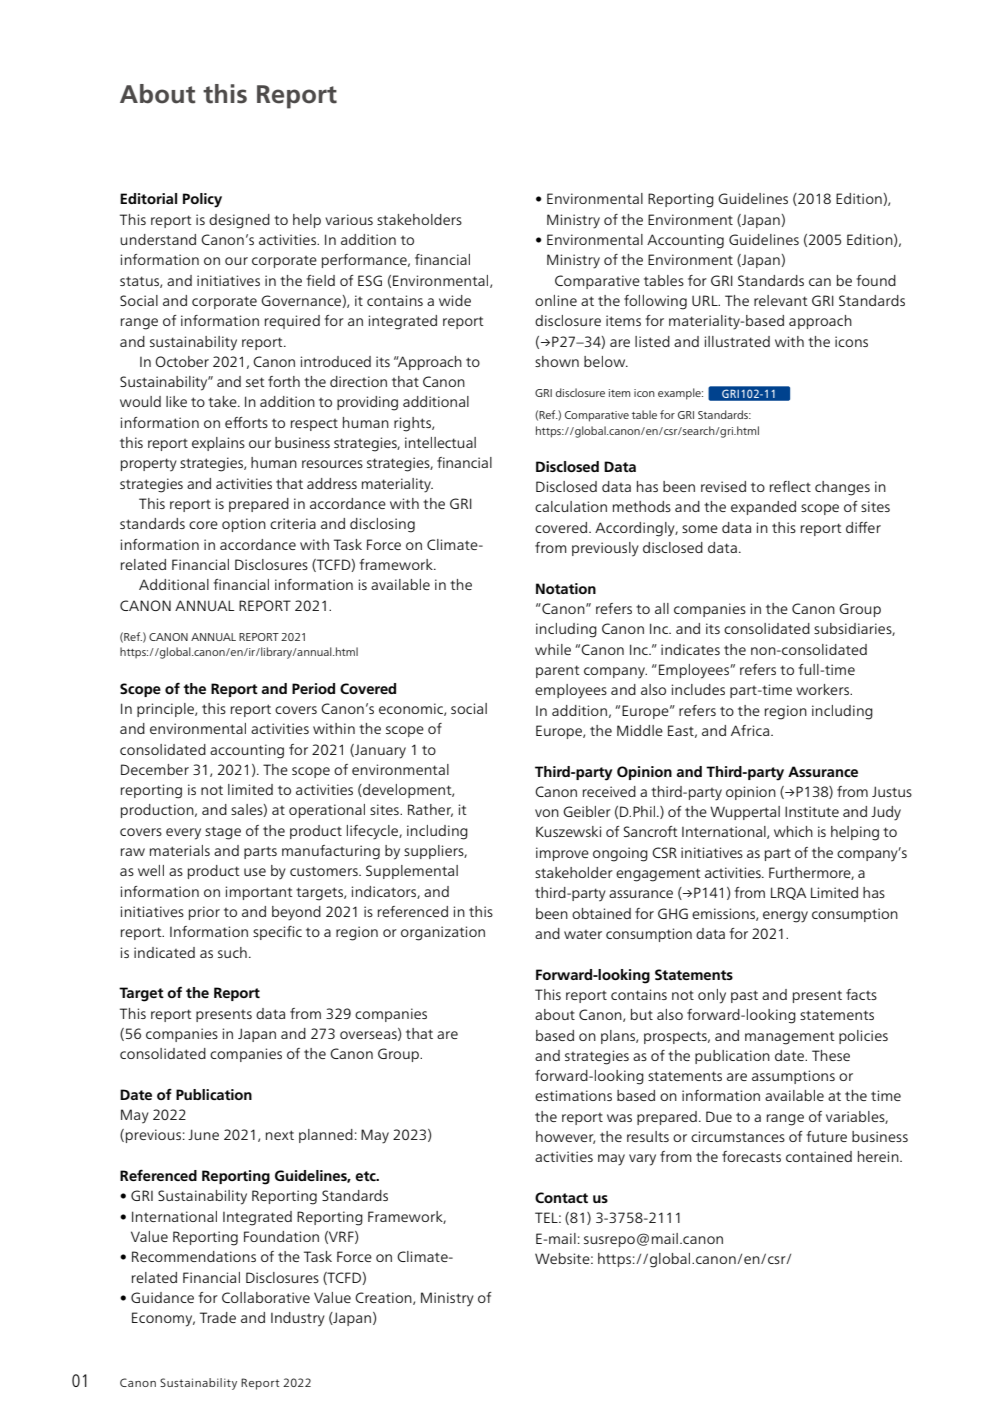  What do you see at coordinates (443, 933) in the screenshot?
I see `organization` at bounding box center [443, 933].
